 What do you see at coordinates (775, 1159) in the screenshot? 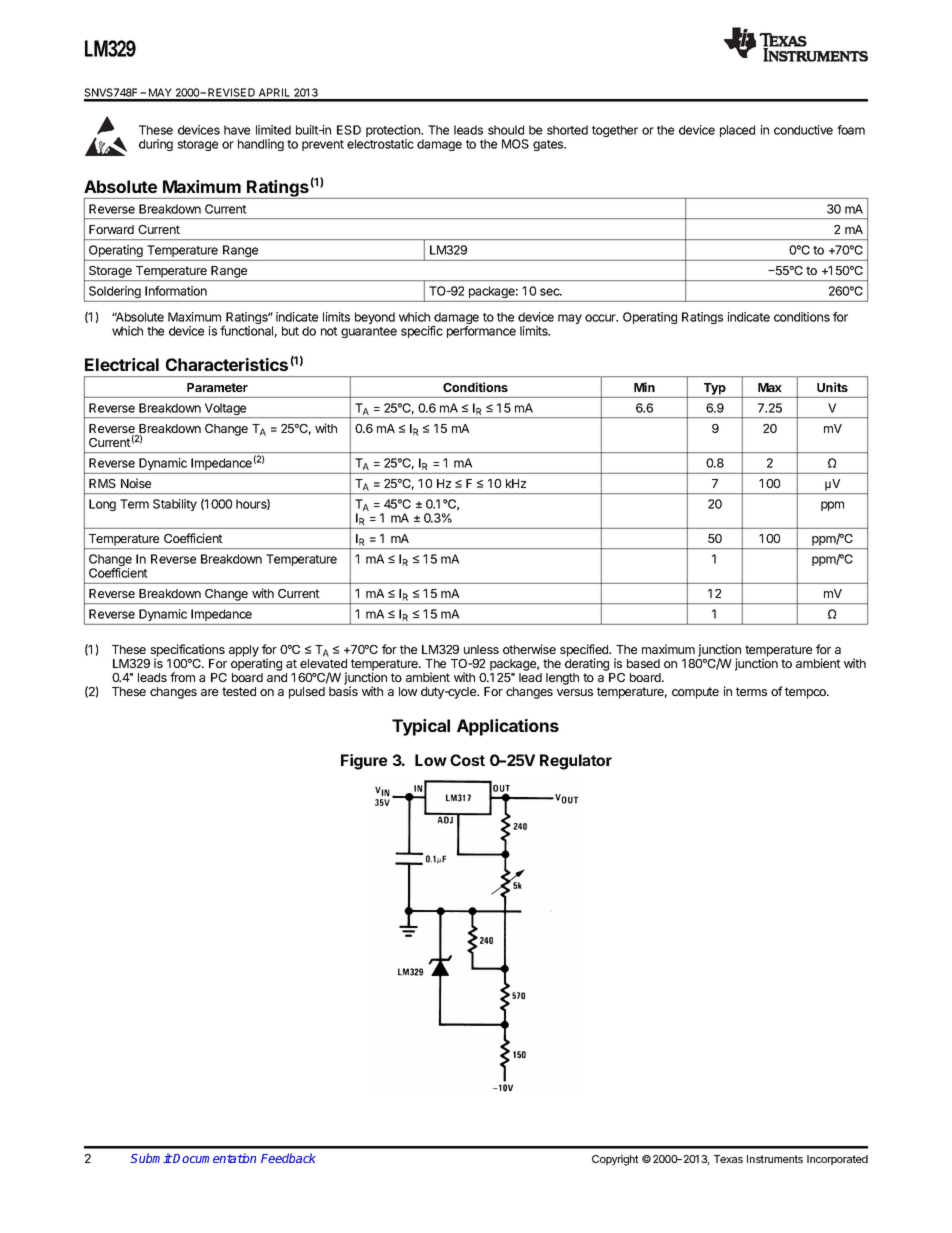
I see `Instruments` at bounding box center [775, 1159].
